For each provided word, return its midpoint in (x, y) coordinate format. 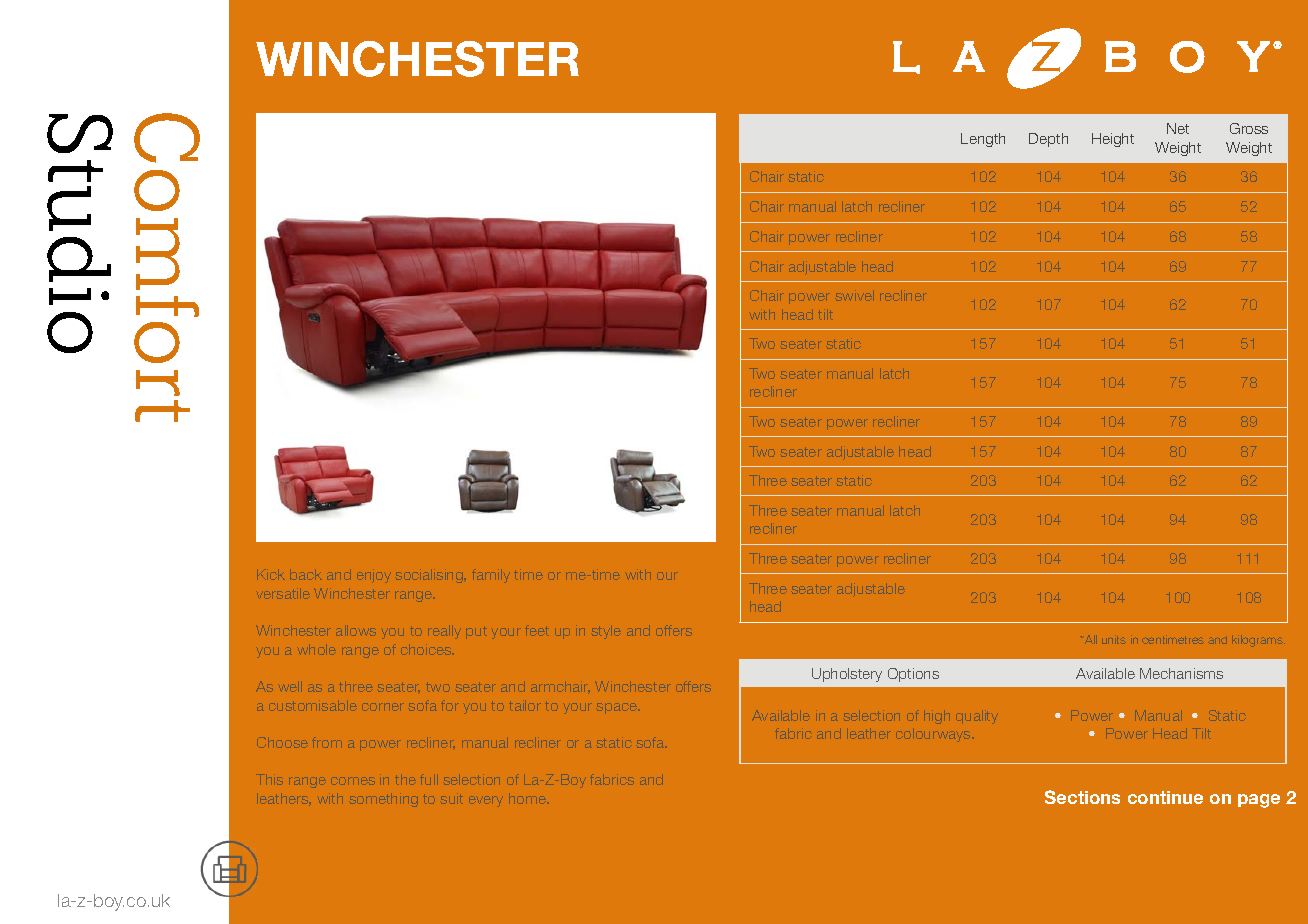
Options (913, 675)
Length (983, 140)
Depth (1048, 140)
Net (1178, 128)
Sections (1082, 797)
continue (1165, 797)
